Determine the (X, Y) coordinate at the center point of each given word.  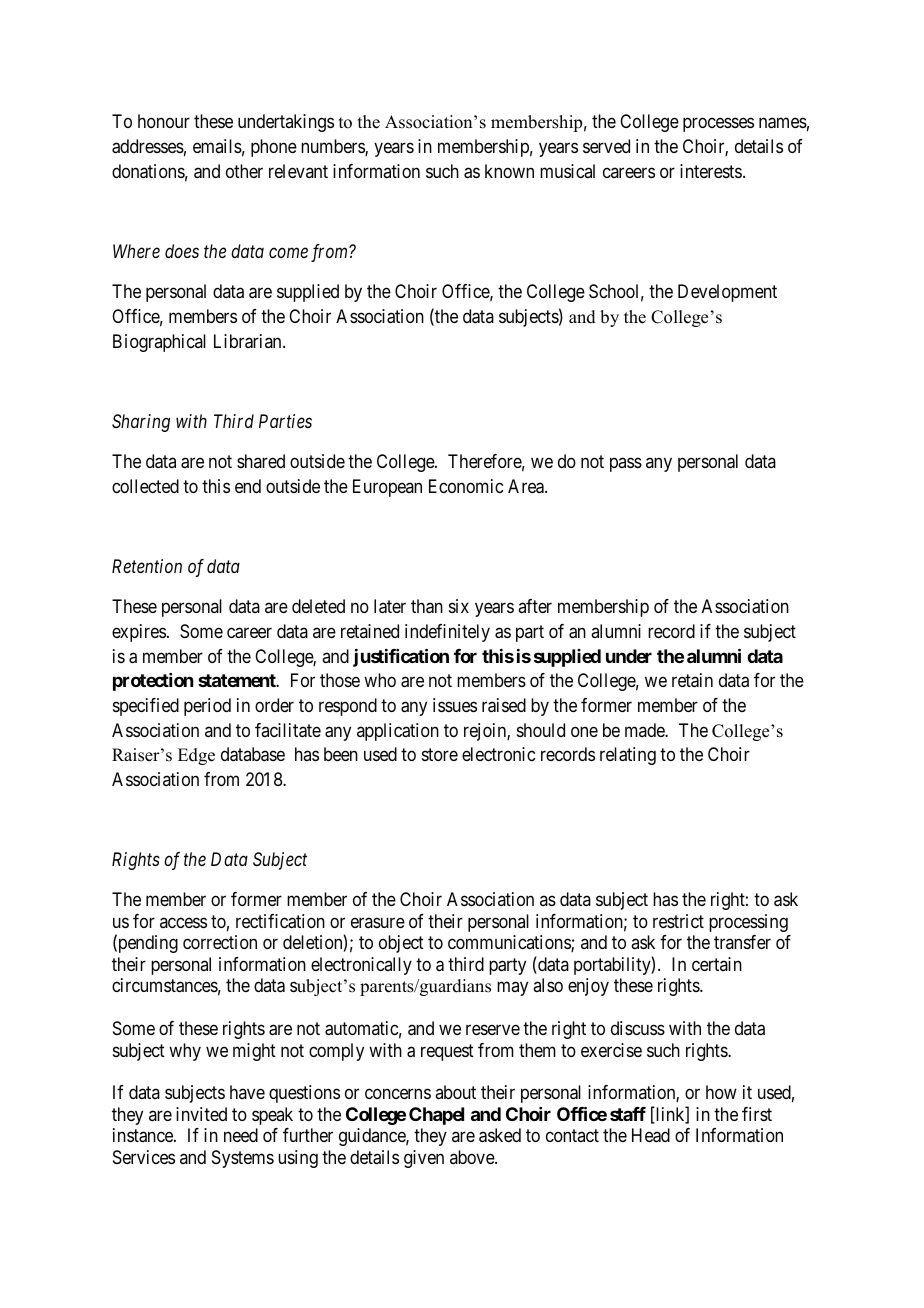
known (509, 171)
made (645, 730)
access (183, 922)
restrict (678, 921)
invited (201, 1114)
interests (711, 171)
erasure (378, 922)
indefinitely (447, 633)
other (244, 171)
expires (139, 633)
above (473, 1157)
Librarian (249, 341)
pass (626, 465)
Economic (466, 486)
